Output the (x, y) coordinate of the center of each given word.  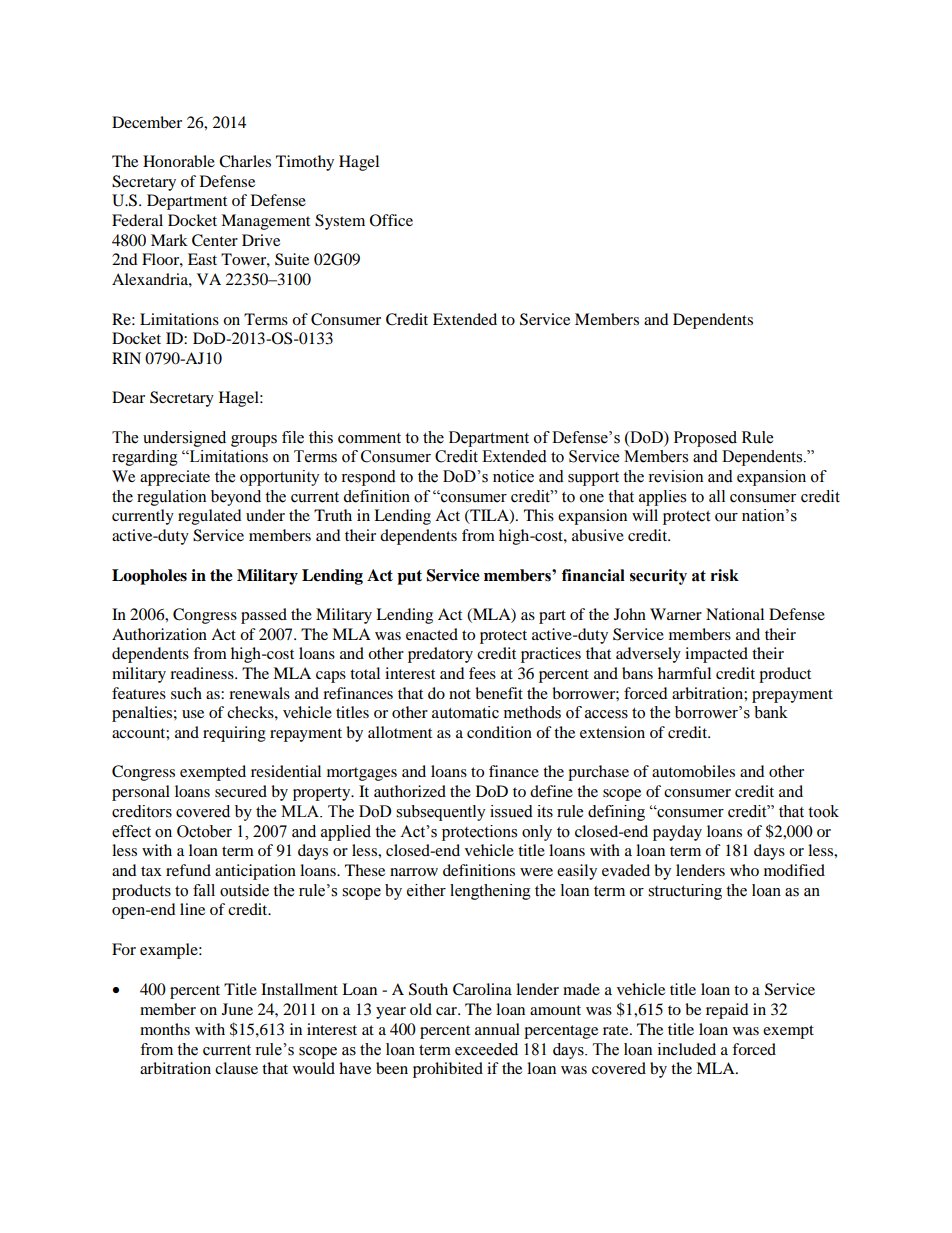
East (202, 259)
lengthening (490, 892)
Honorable (179, 161)
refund (188, 870)
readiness (203, 673)
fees (482, 673)
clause (236, 1068)
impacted (716, 655)
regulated (210, 517)
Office (391, 220)
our (726, 517)
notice (513, 476)
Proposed (705, 439)
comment (369, 438)
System (340, 222)
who (744, 870)
